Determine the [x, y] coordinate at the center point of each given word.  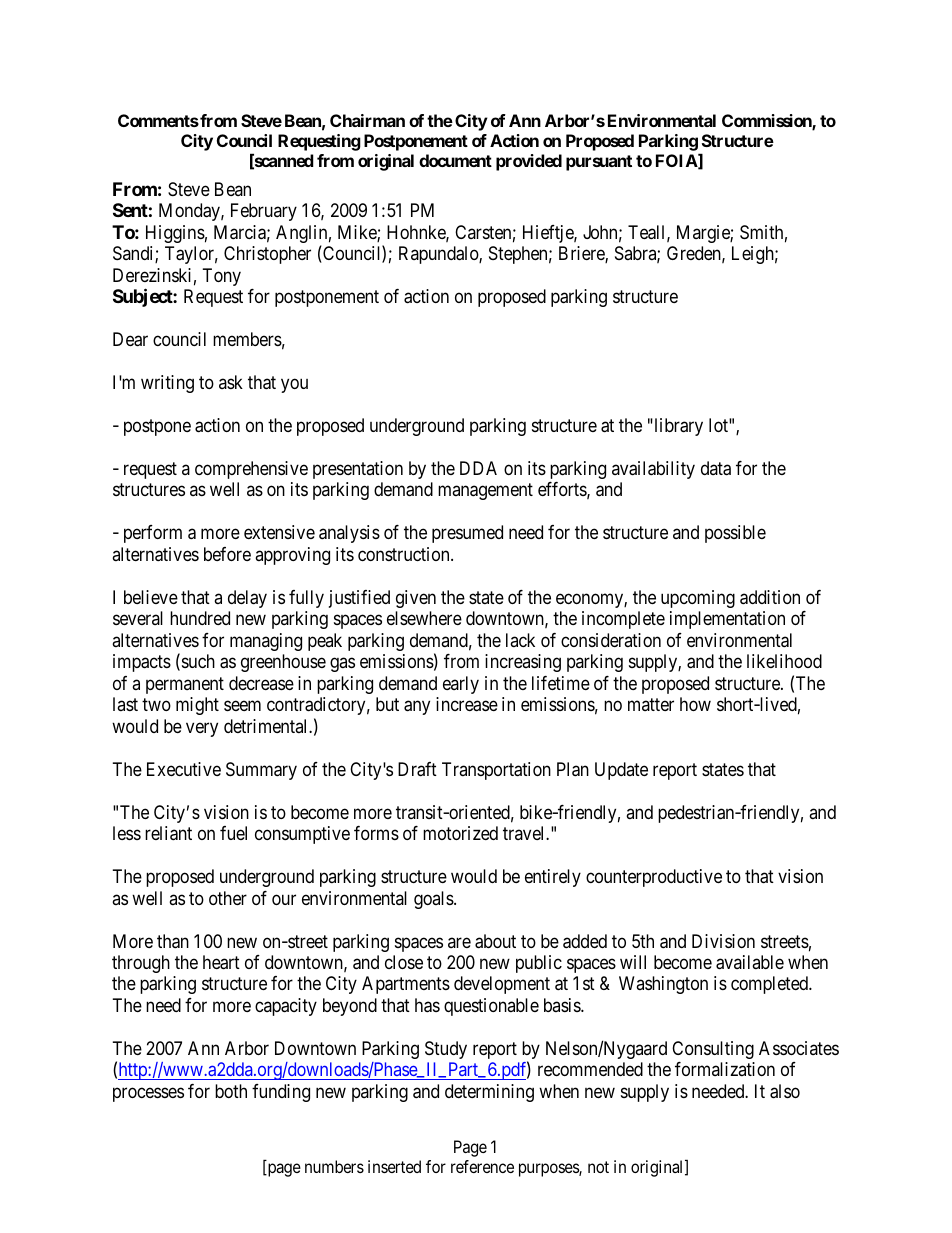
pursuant [599, 163]
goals [434, 900]
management [485, 492]
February [264, 212]
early [461, 685]
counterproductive [654, 878]
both [231, 1091]
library [677, 427]
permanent [185, 685]
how [695, 704]
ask [231, 382]
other [228, 898]
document [455, 160]
